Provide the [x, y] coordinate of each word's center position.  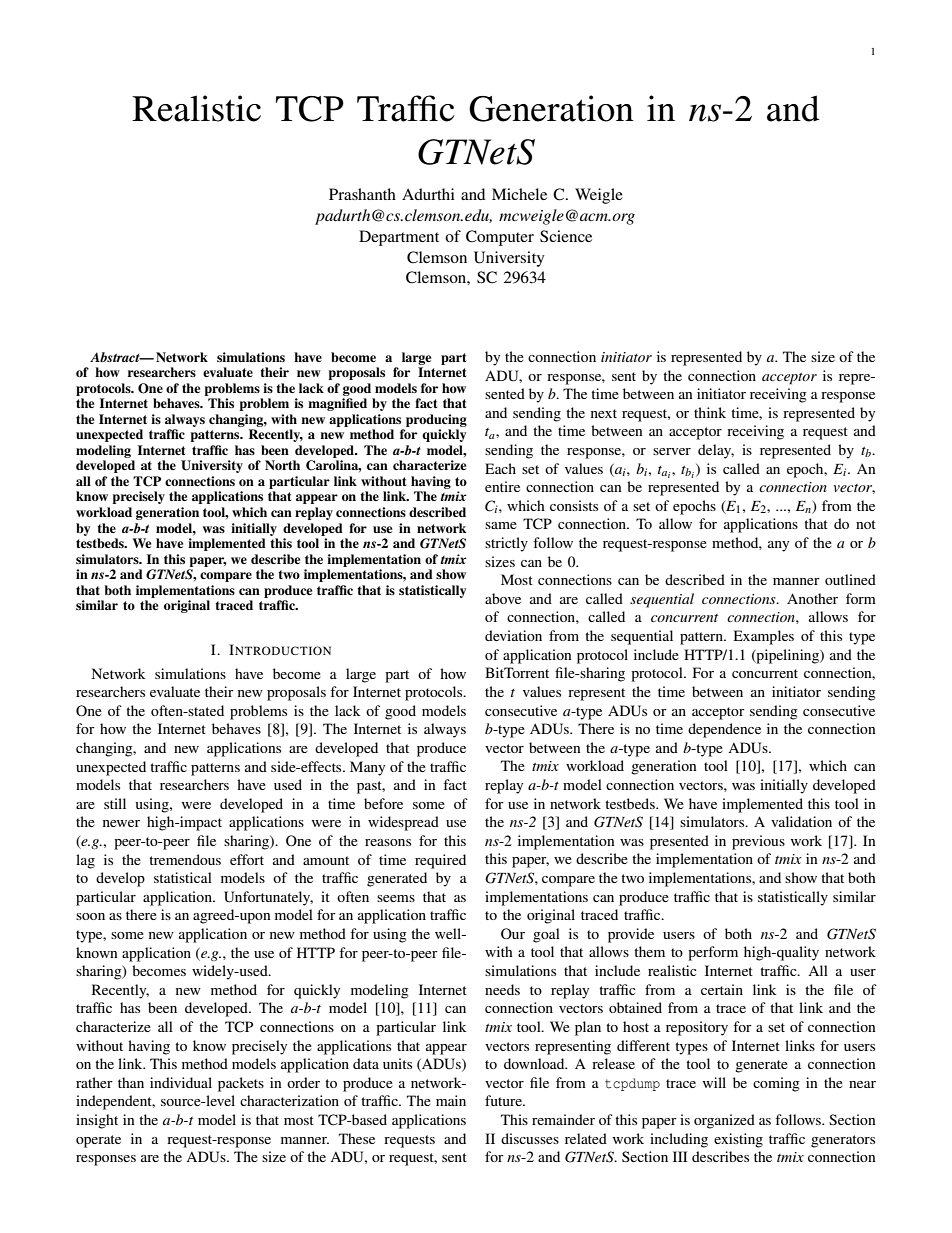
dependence [724, 730]
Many [367, 768]
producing [436, 420]
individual [181, 1082]
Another [812, 598]
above [503, 598]
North [282, 465]
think [710, 412]
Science [566, 236]
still [115, 803]
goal [546, 935]
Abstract [116, 357]
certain [722, 989]
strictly [506, 544]
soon [90, 916]
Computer [500, 238]
